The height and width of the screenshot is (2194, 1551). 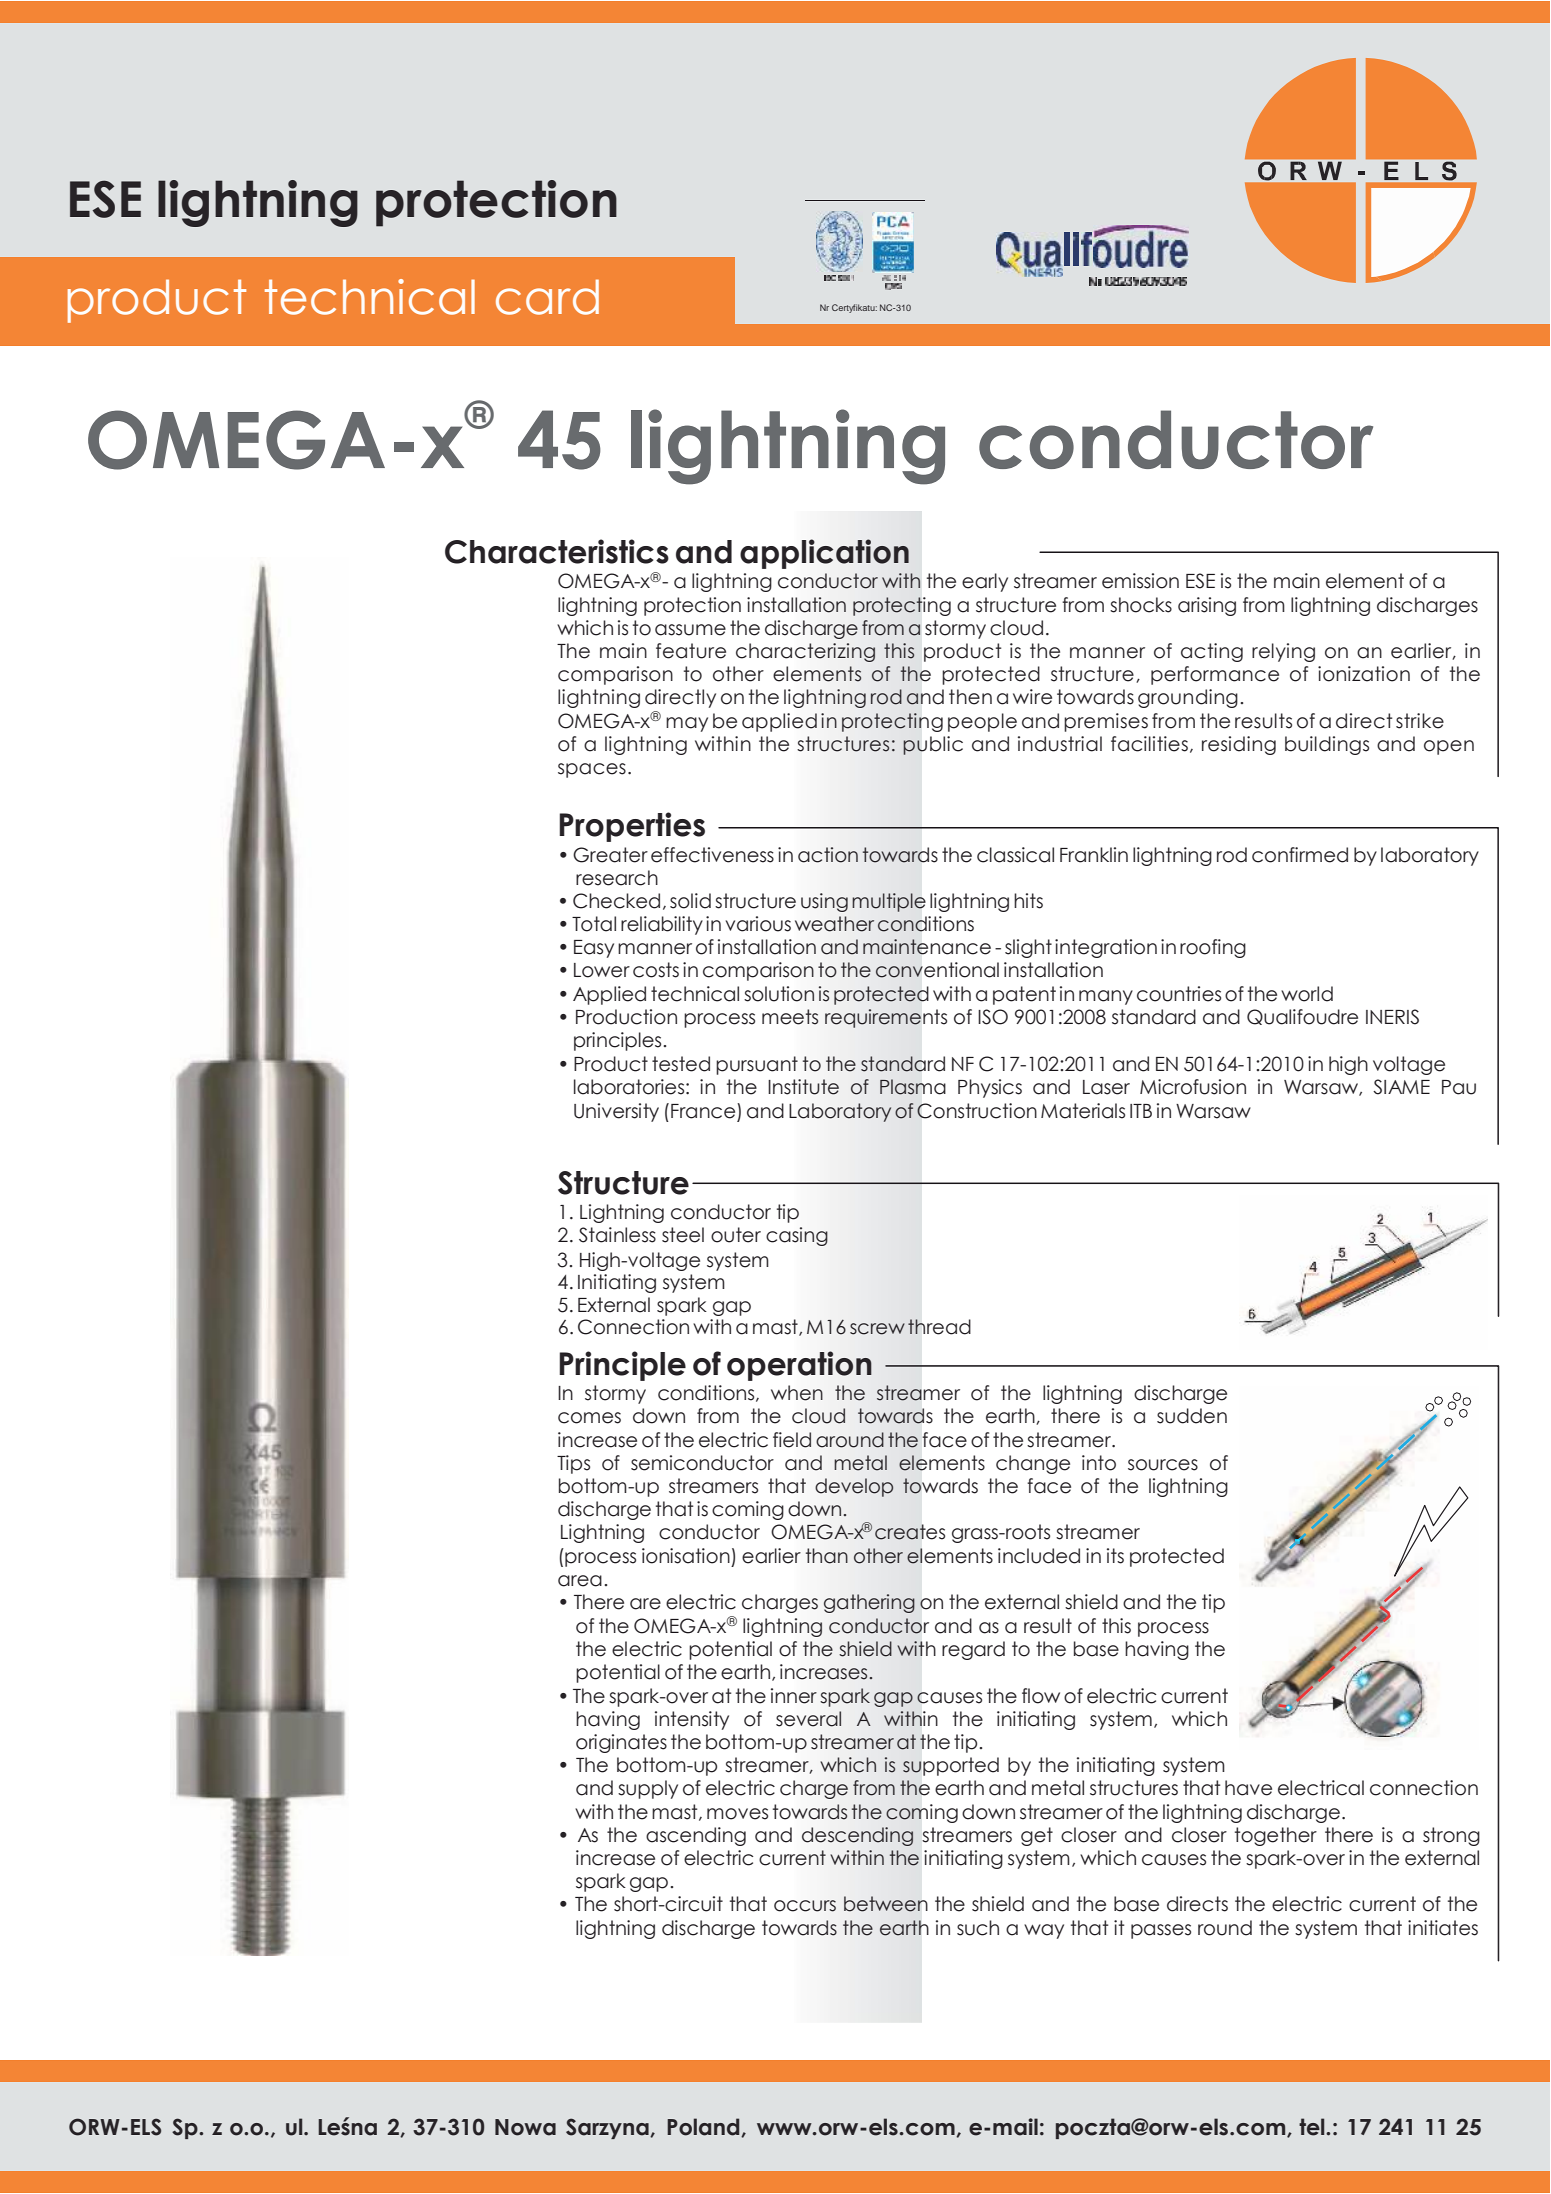 What do you see at coordinates (985, 582) in the screenshot?
I see `early` at bounding box center [985, 582].
